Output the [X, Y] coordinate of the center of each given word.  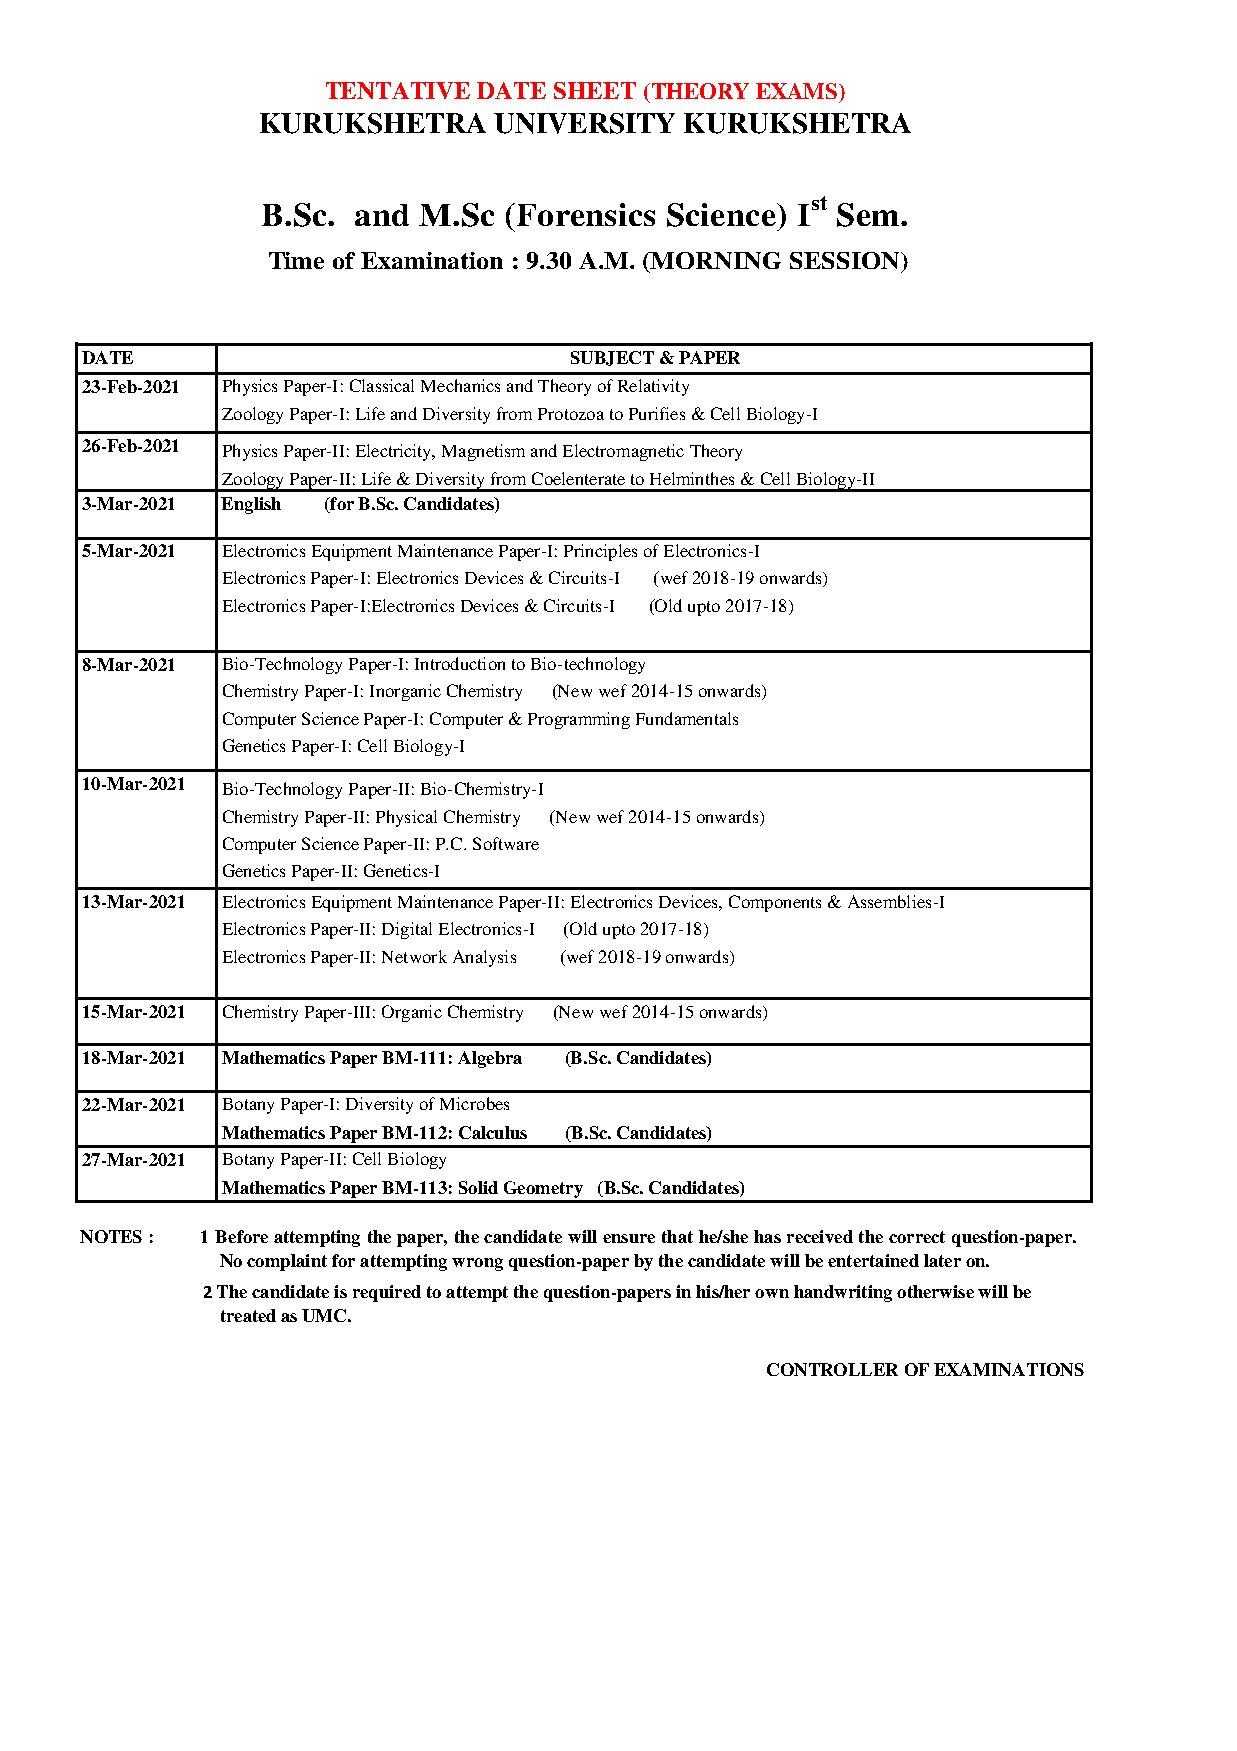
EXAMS [798, 91]
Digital [407, 930]
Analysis [484, 958]
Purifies [657, 413]
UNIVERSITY [584, 123]
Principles [600, 552]
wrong [477, 1264]
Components [775, 903]
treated [248, 1315]
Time [296, 260]
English [251, 505]
